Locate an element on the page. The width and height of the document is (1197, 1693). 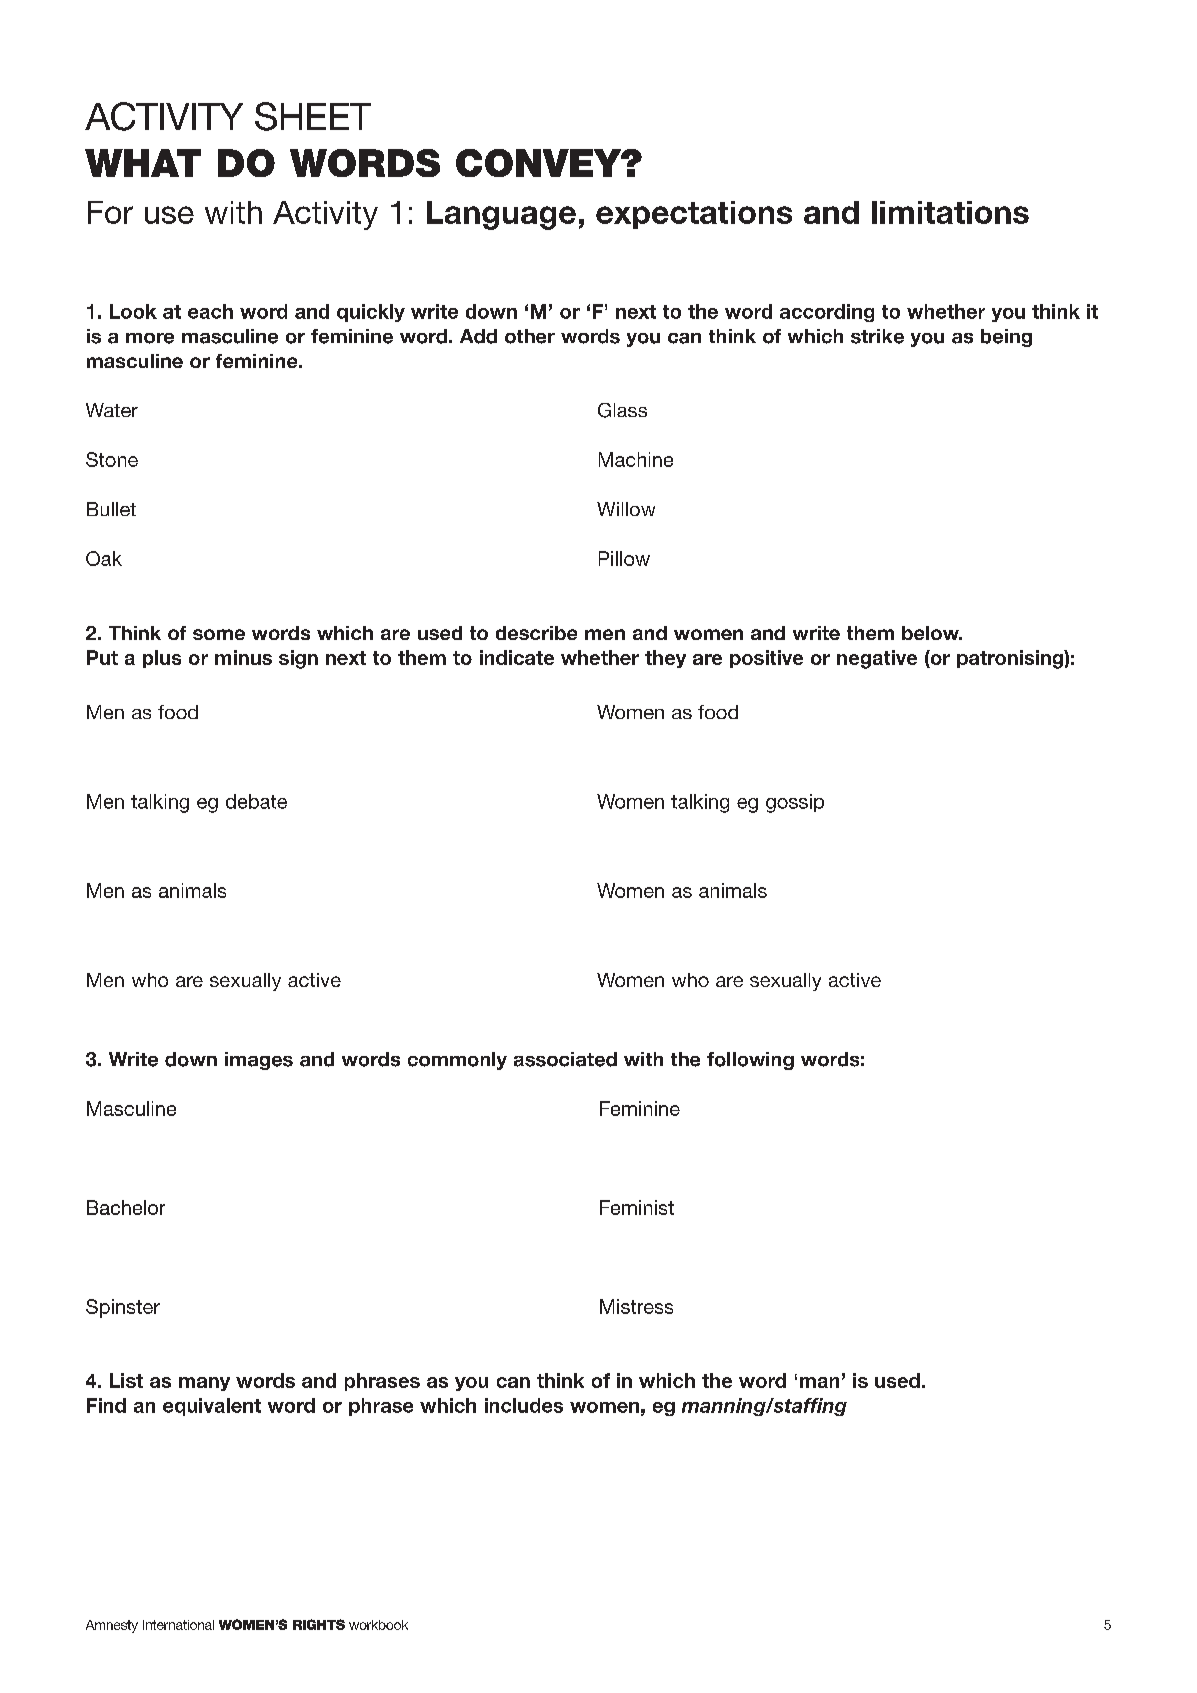
WHAT is located at coordinates (143, 163).
